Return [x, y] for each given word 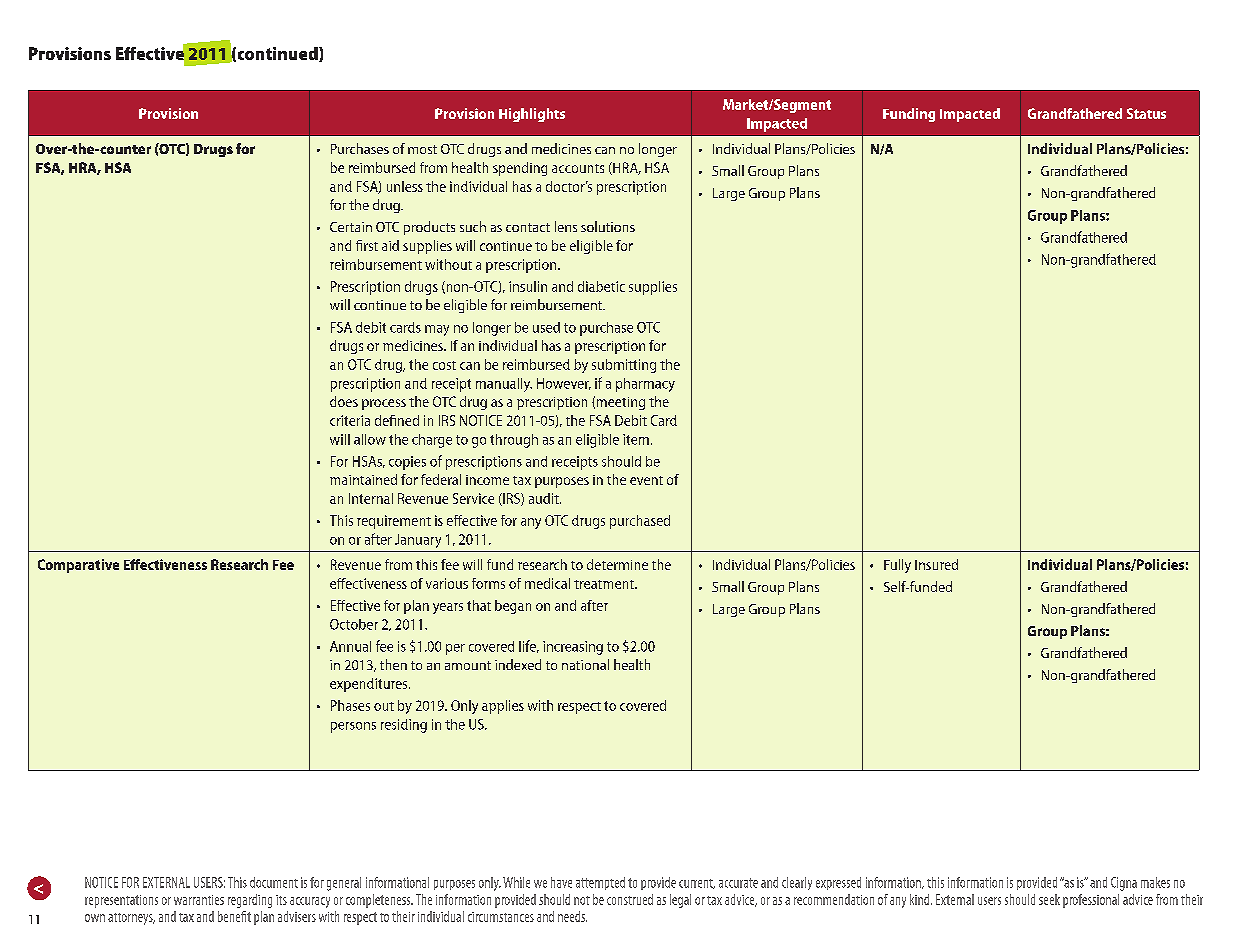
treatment [605, 584]
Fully [897, 566]
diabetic [601, 286]
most [422, 149]
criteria [350, 420]
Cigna [1124, 884]
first [367, 245]
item [636, 439]
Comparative [78, 566]
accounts [578, 168]
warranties [199, 900]
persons [353, 727]
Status [1146, 113]
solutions [608, 226]
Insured [936, 564]
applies [503, 707]
